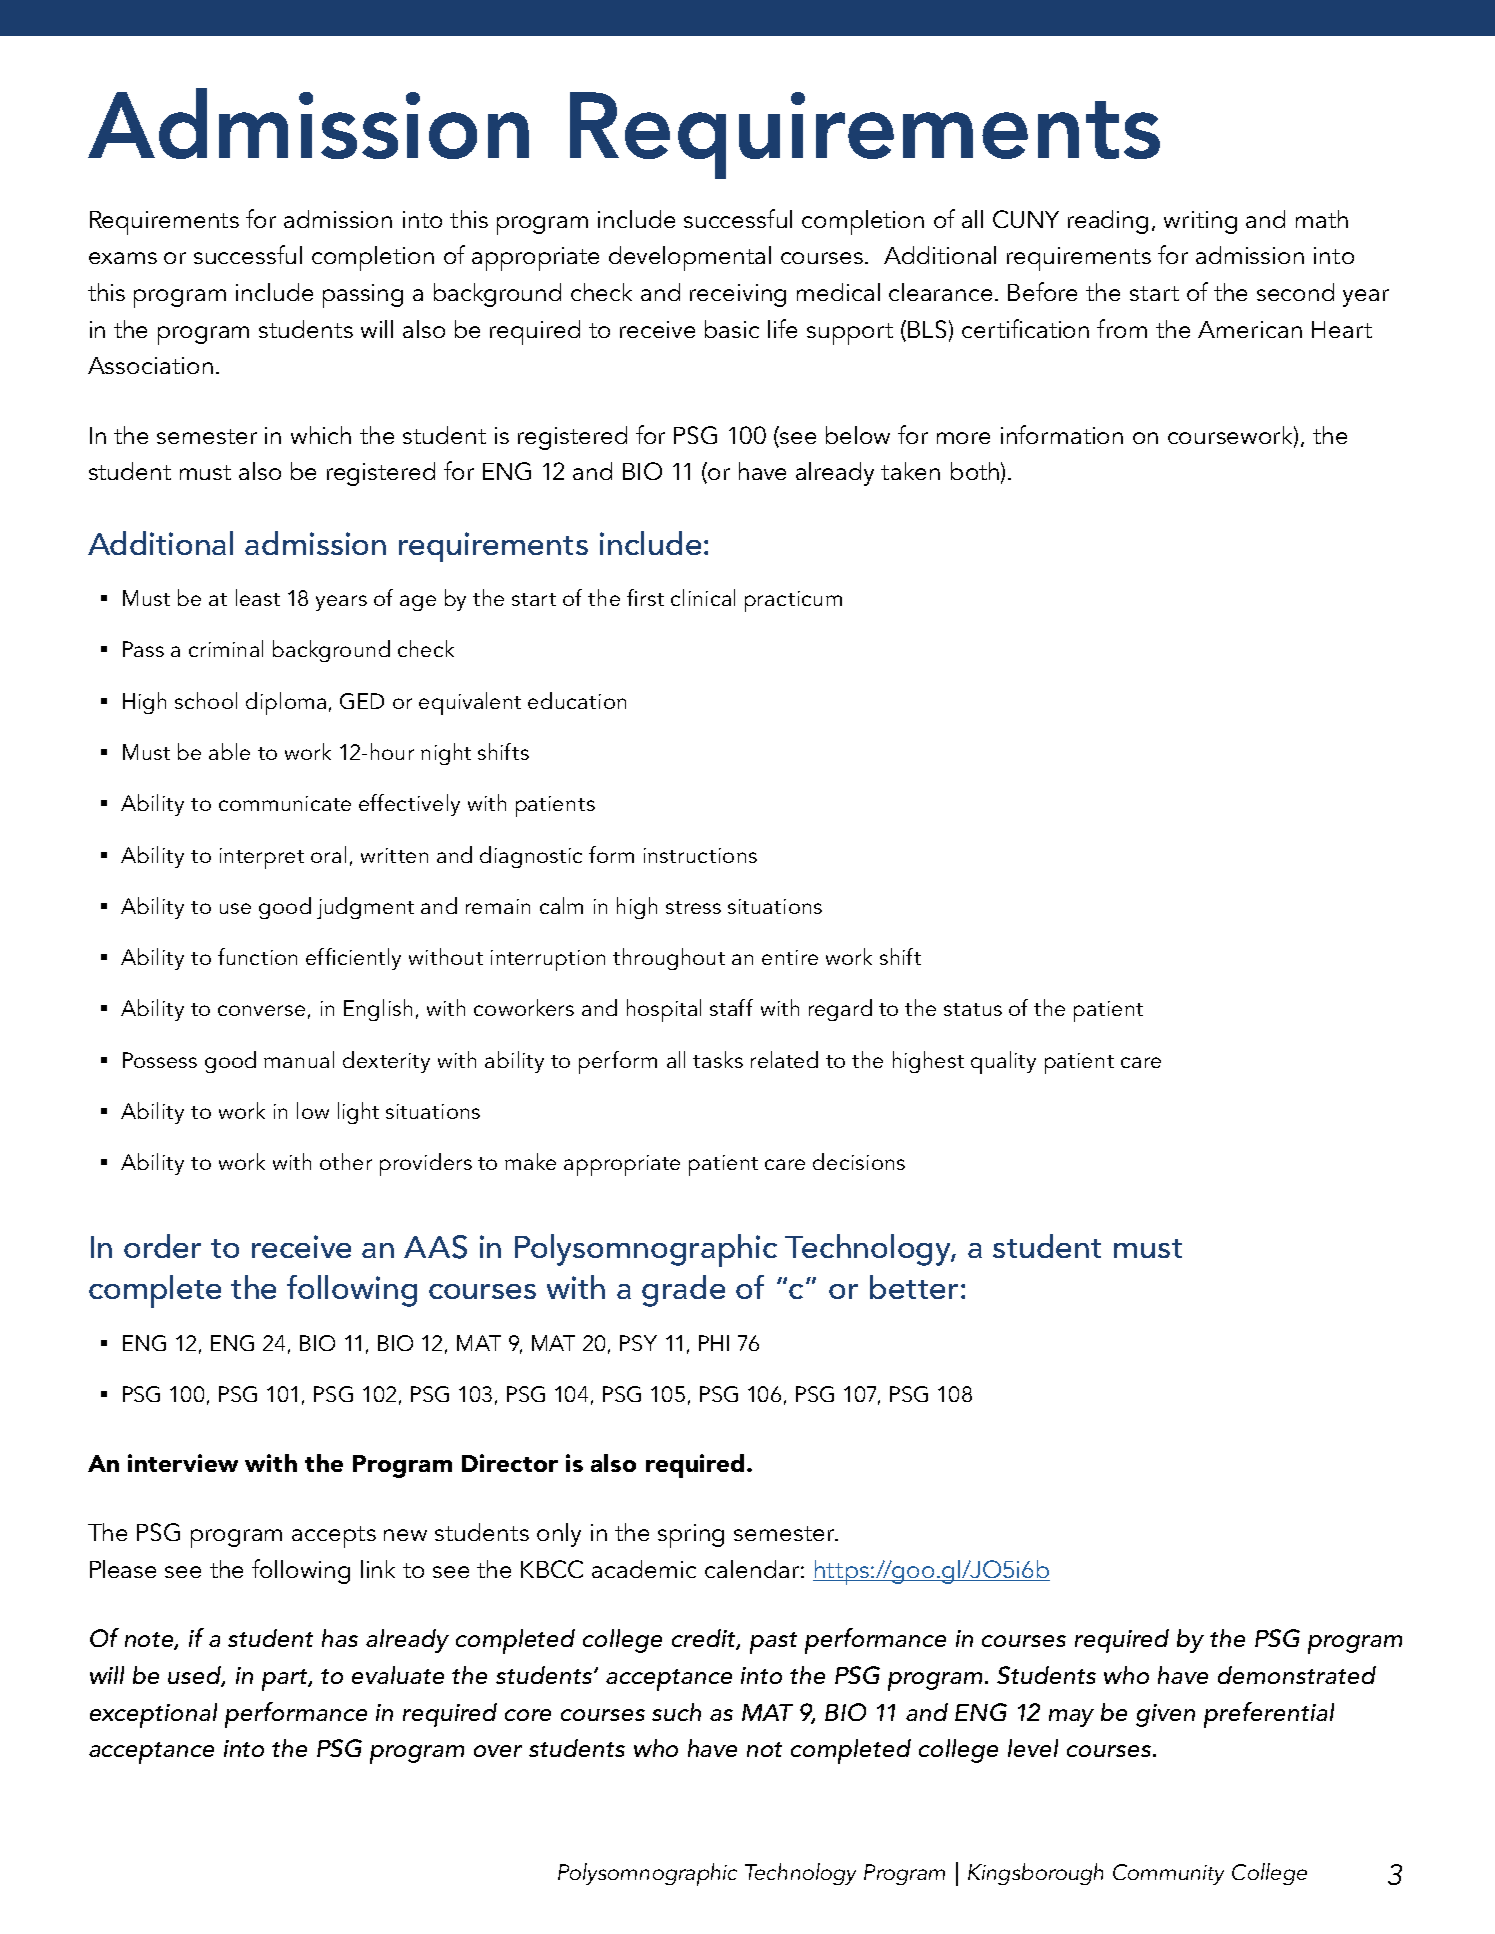  I want to click on status, so click(973, 1009).
